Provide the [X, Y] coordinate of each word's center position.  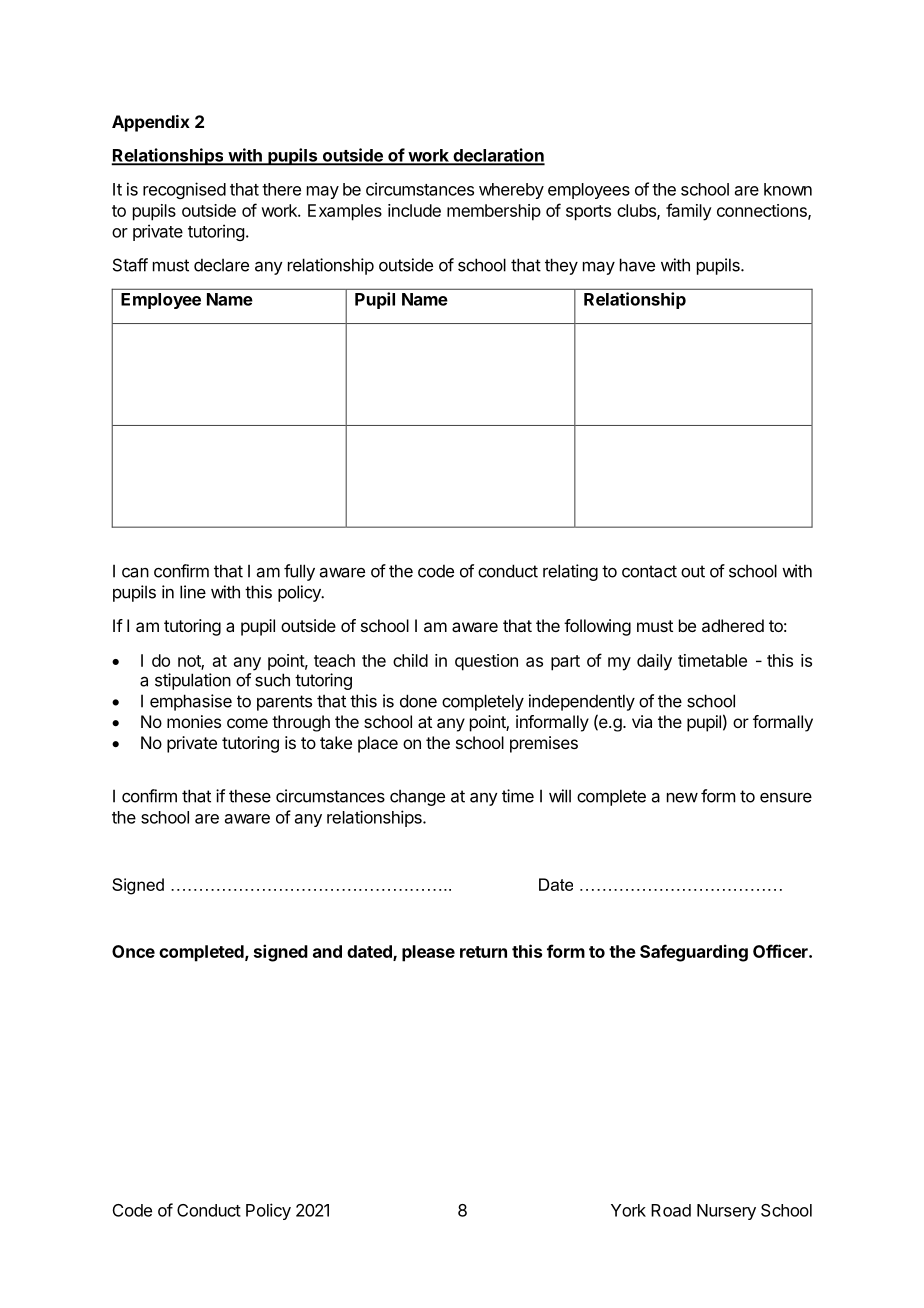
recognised [184, 190]
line [193, 592]
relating [570, 572]
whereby [511, 191]
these [250, 796]
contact [649, 571]
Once [133, 951]
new [682, 798]
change [417, 797]
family [689, 212]
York [628, 1210]
